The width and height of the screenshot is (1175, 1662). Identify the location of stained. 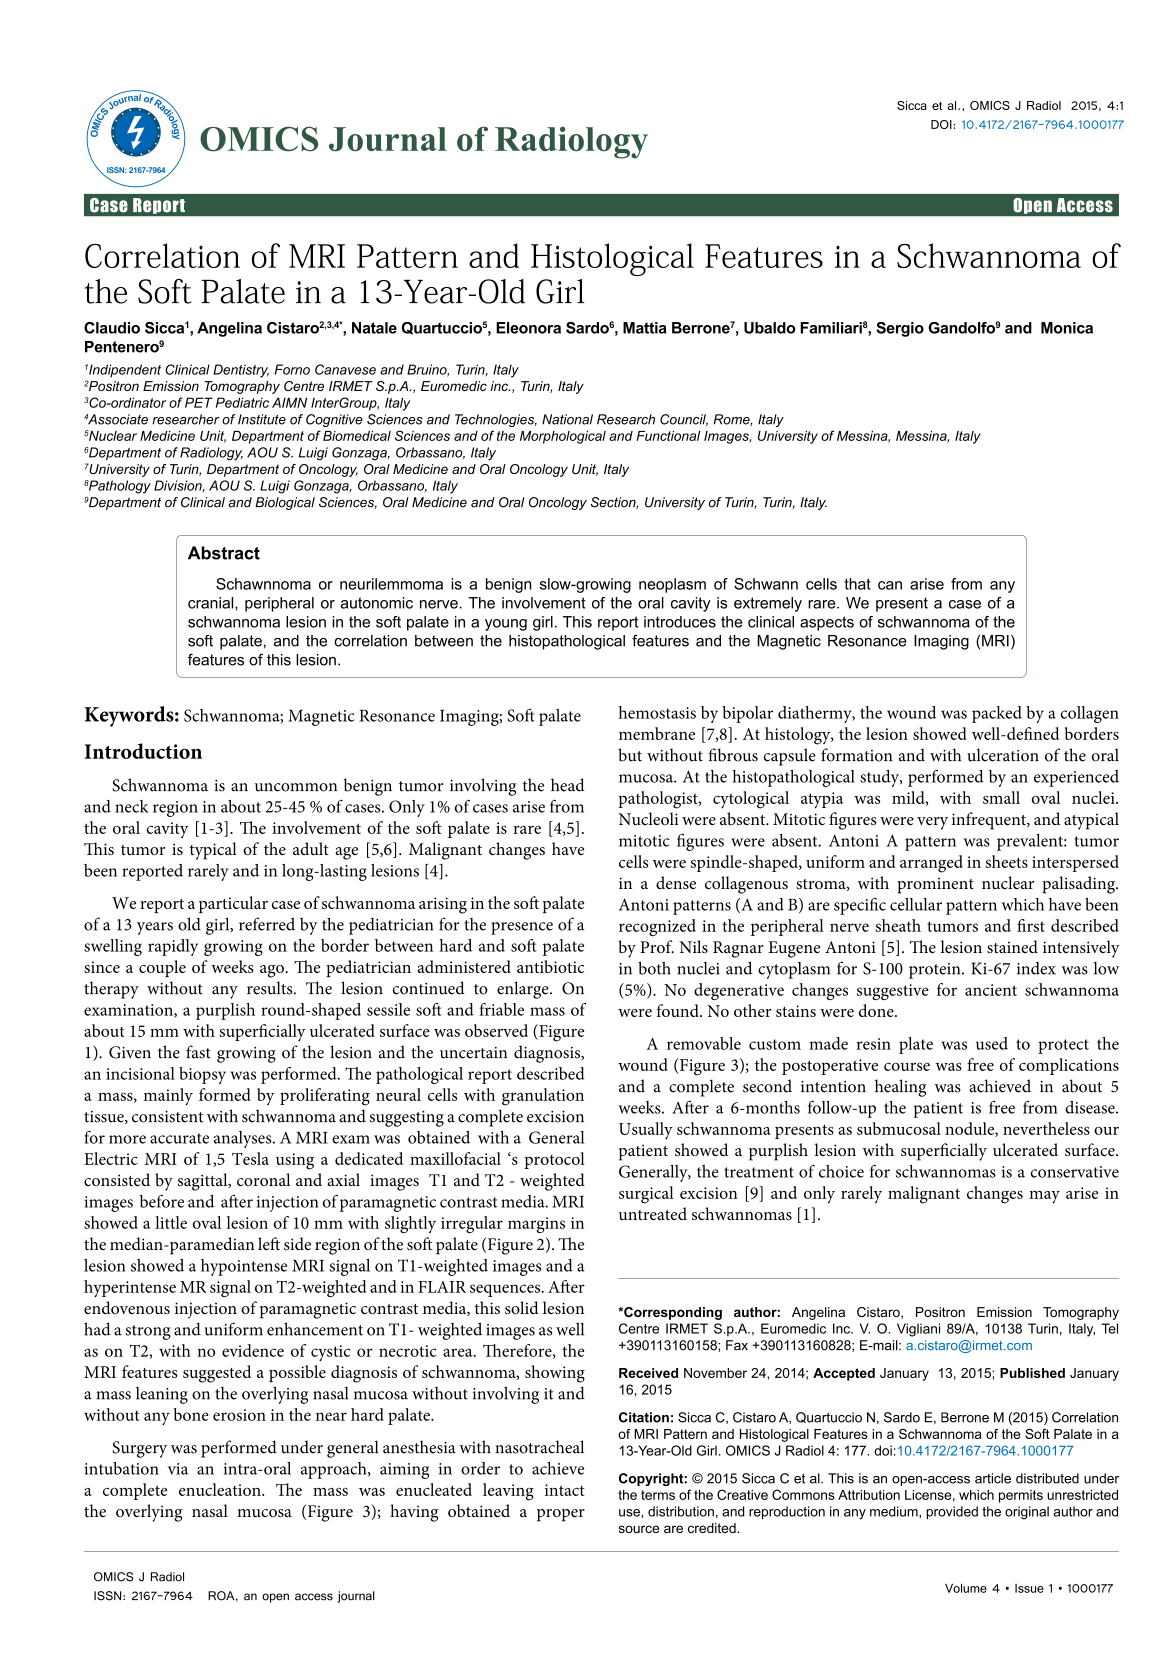
(1012, 946).
